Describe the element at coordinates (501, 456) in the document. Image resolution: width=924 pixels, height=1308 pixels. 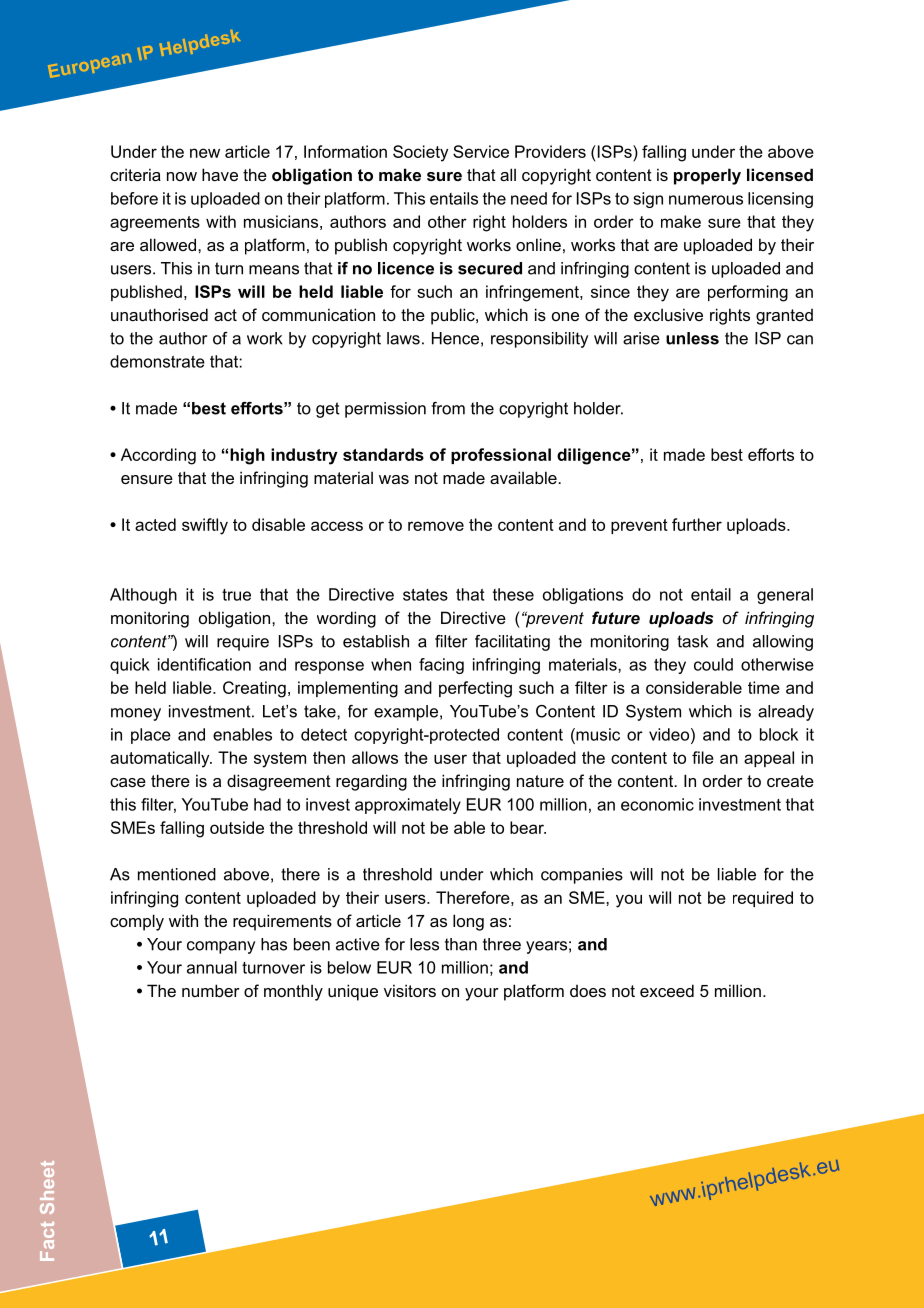
I see `professional` at that location.
